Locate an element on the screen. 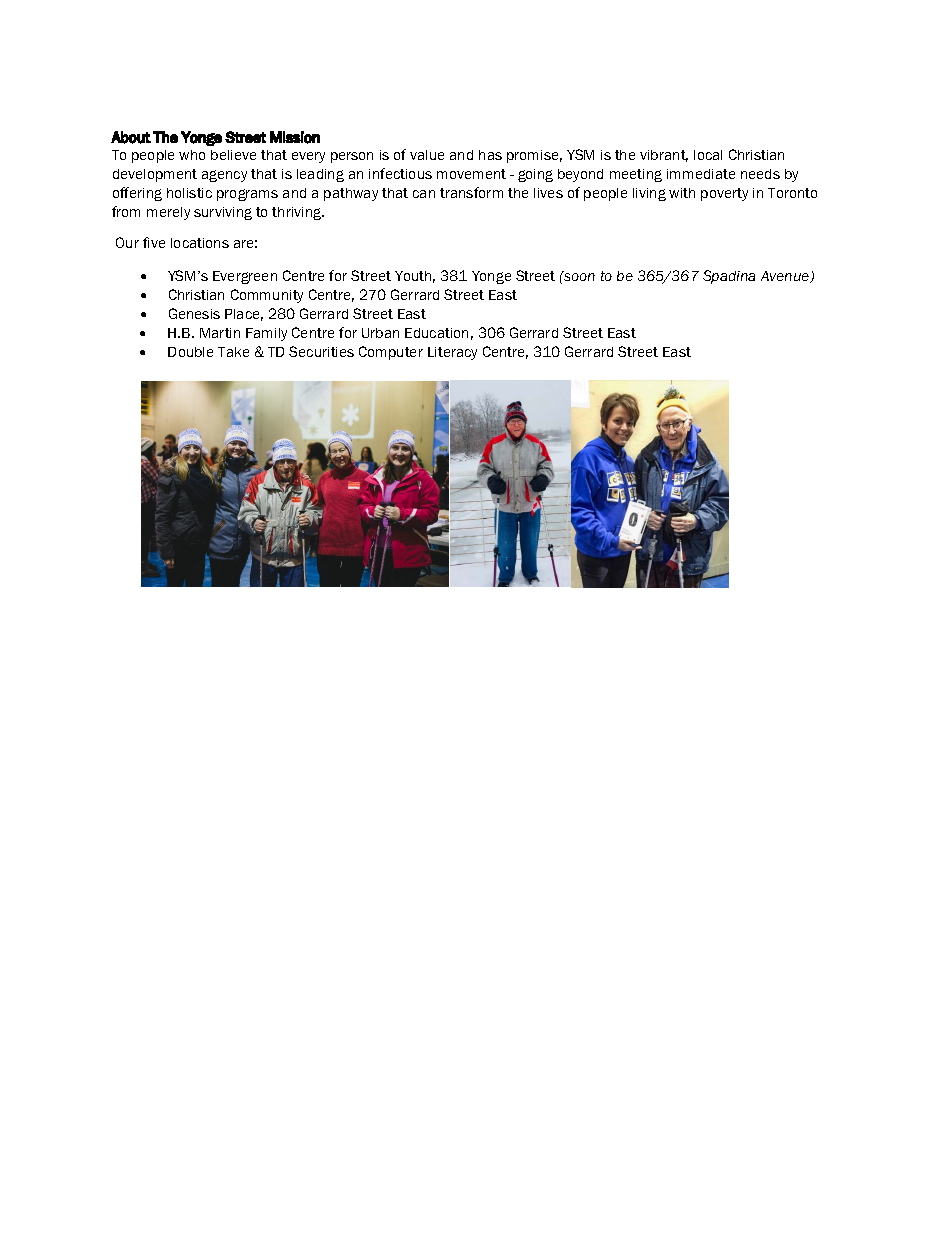  Double is located at coordinates (190, 352).
